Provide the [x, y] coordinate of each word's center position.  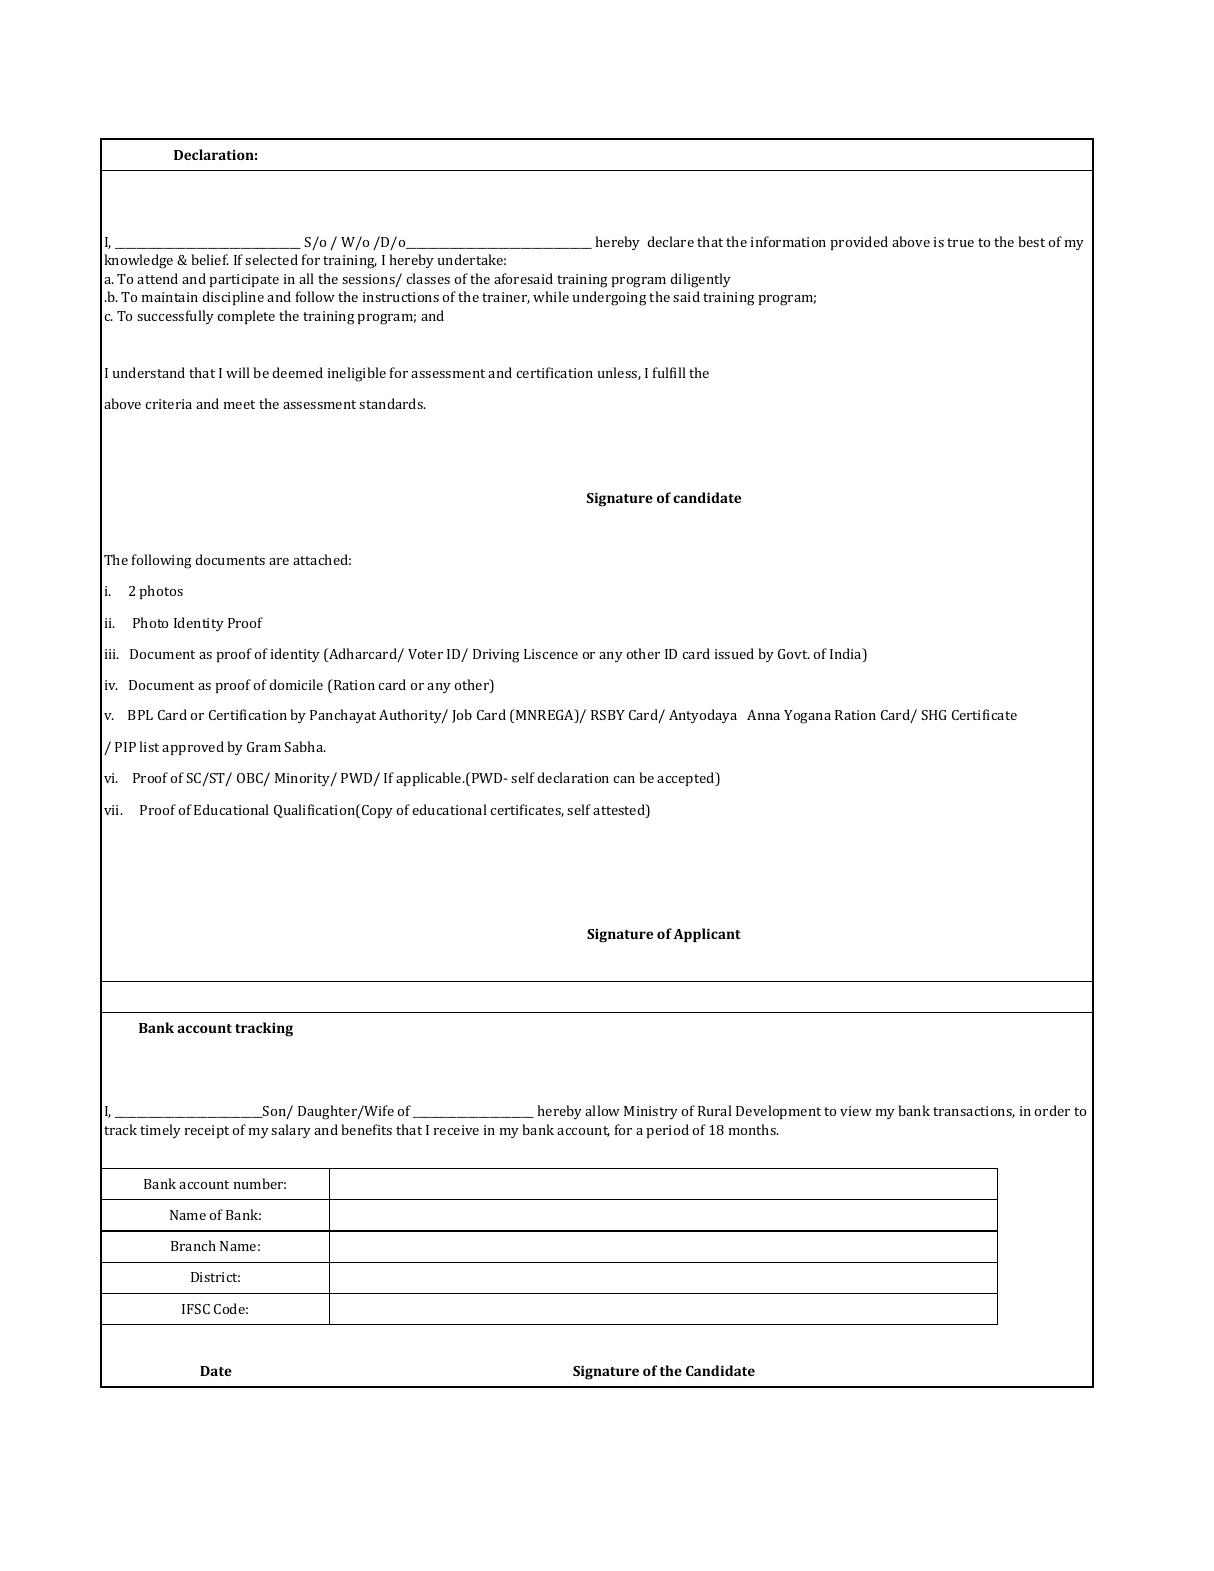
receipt [207, 1131]
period [667, 1131]
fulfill [669, 372]
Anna [763, 715]
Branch [193, 1245]
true [960, 242]
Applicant [707, 935]
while [551, 296]
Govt [794, 654]
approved [193, 748]
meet [239, 404]
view [856, 1111]
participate [244, 280]
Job [462, 716]
